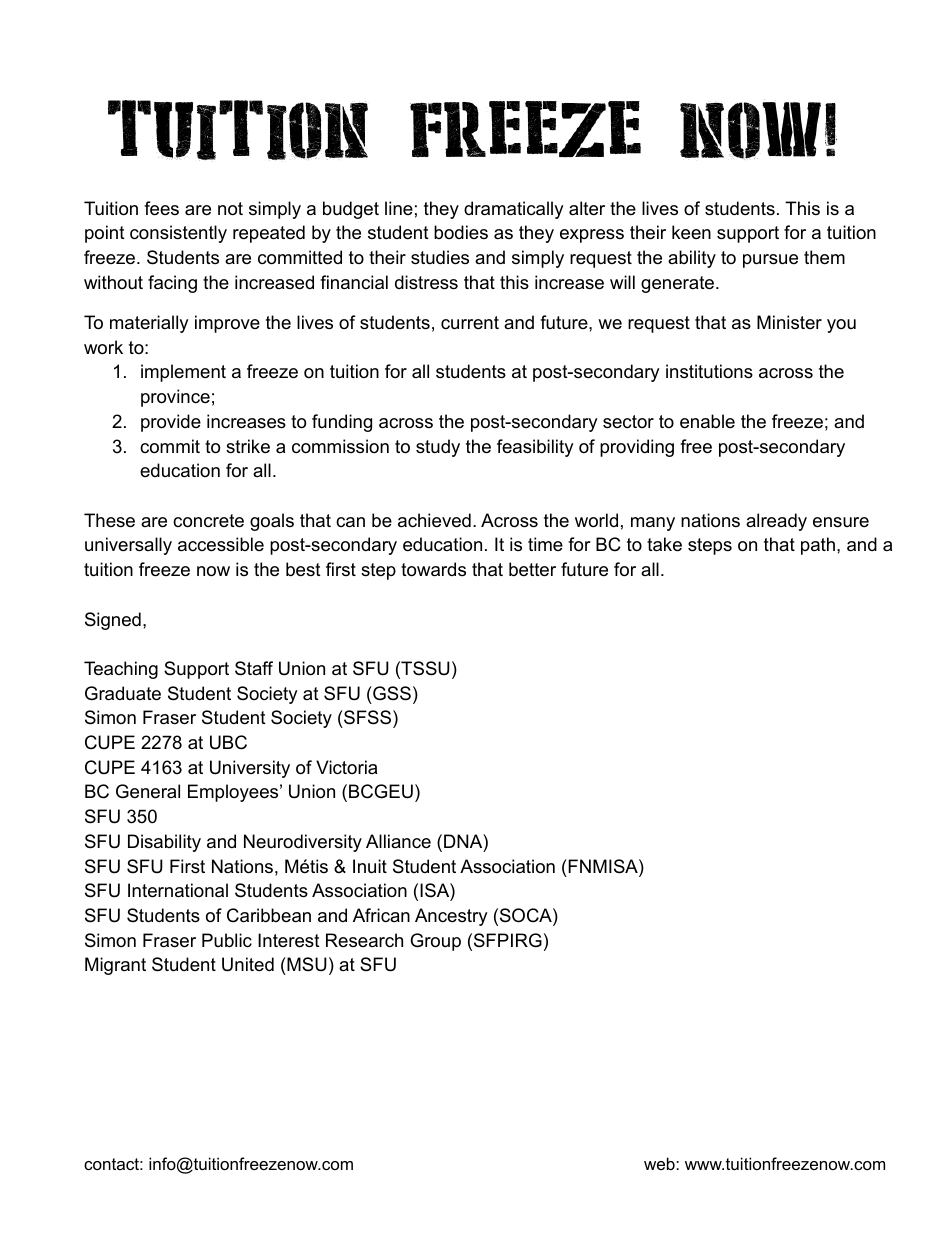 The width and height of the image is (952, 1233). What do you see at coordinates (248, 964) in the image?
I see `United` at bounding box center [248, 964].
